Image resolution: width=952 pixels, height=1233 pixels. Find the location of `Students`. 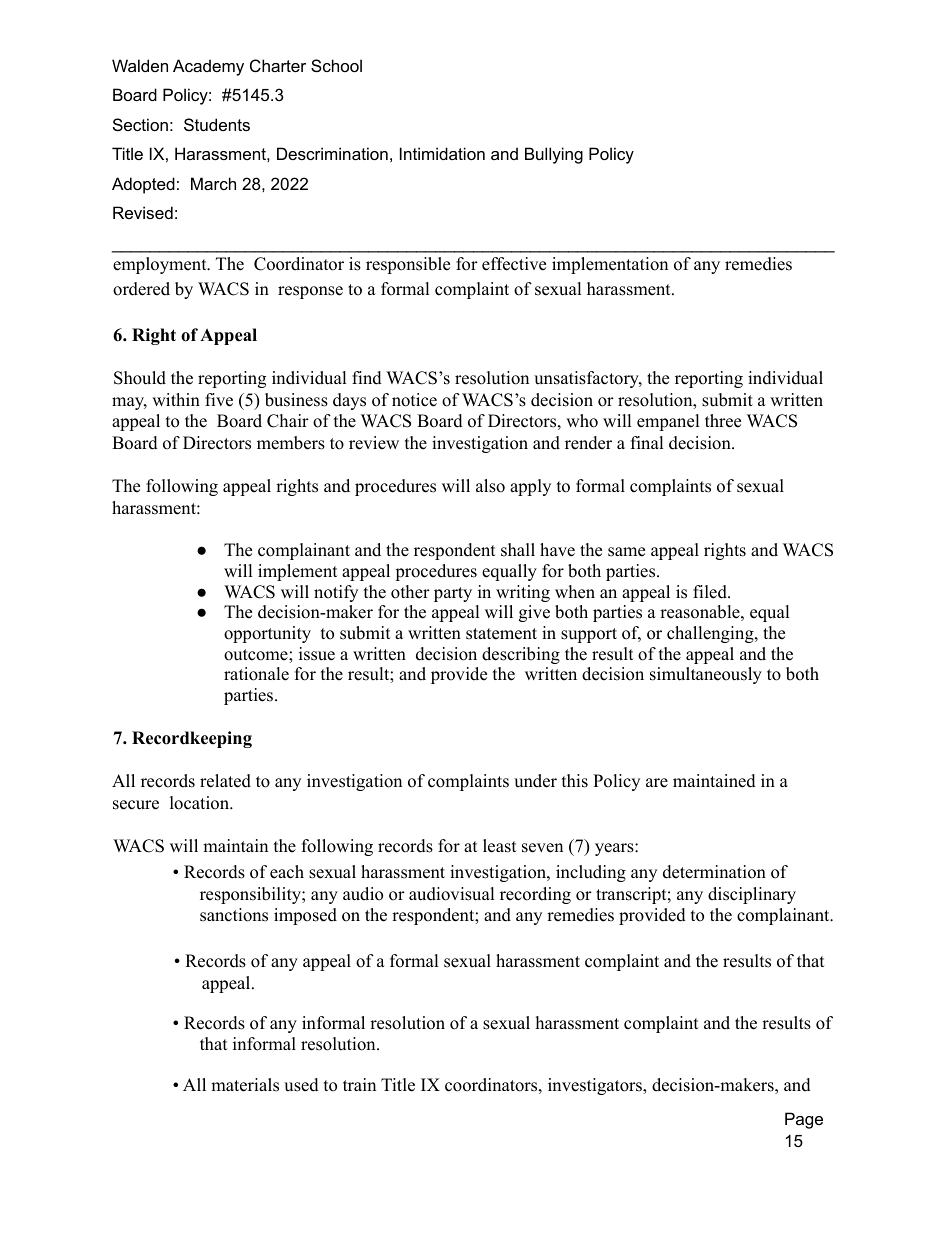

Students is located at coordinates (217, 124).
